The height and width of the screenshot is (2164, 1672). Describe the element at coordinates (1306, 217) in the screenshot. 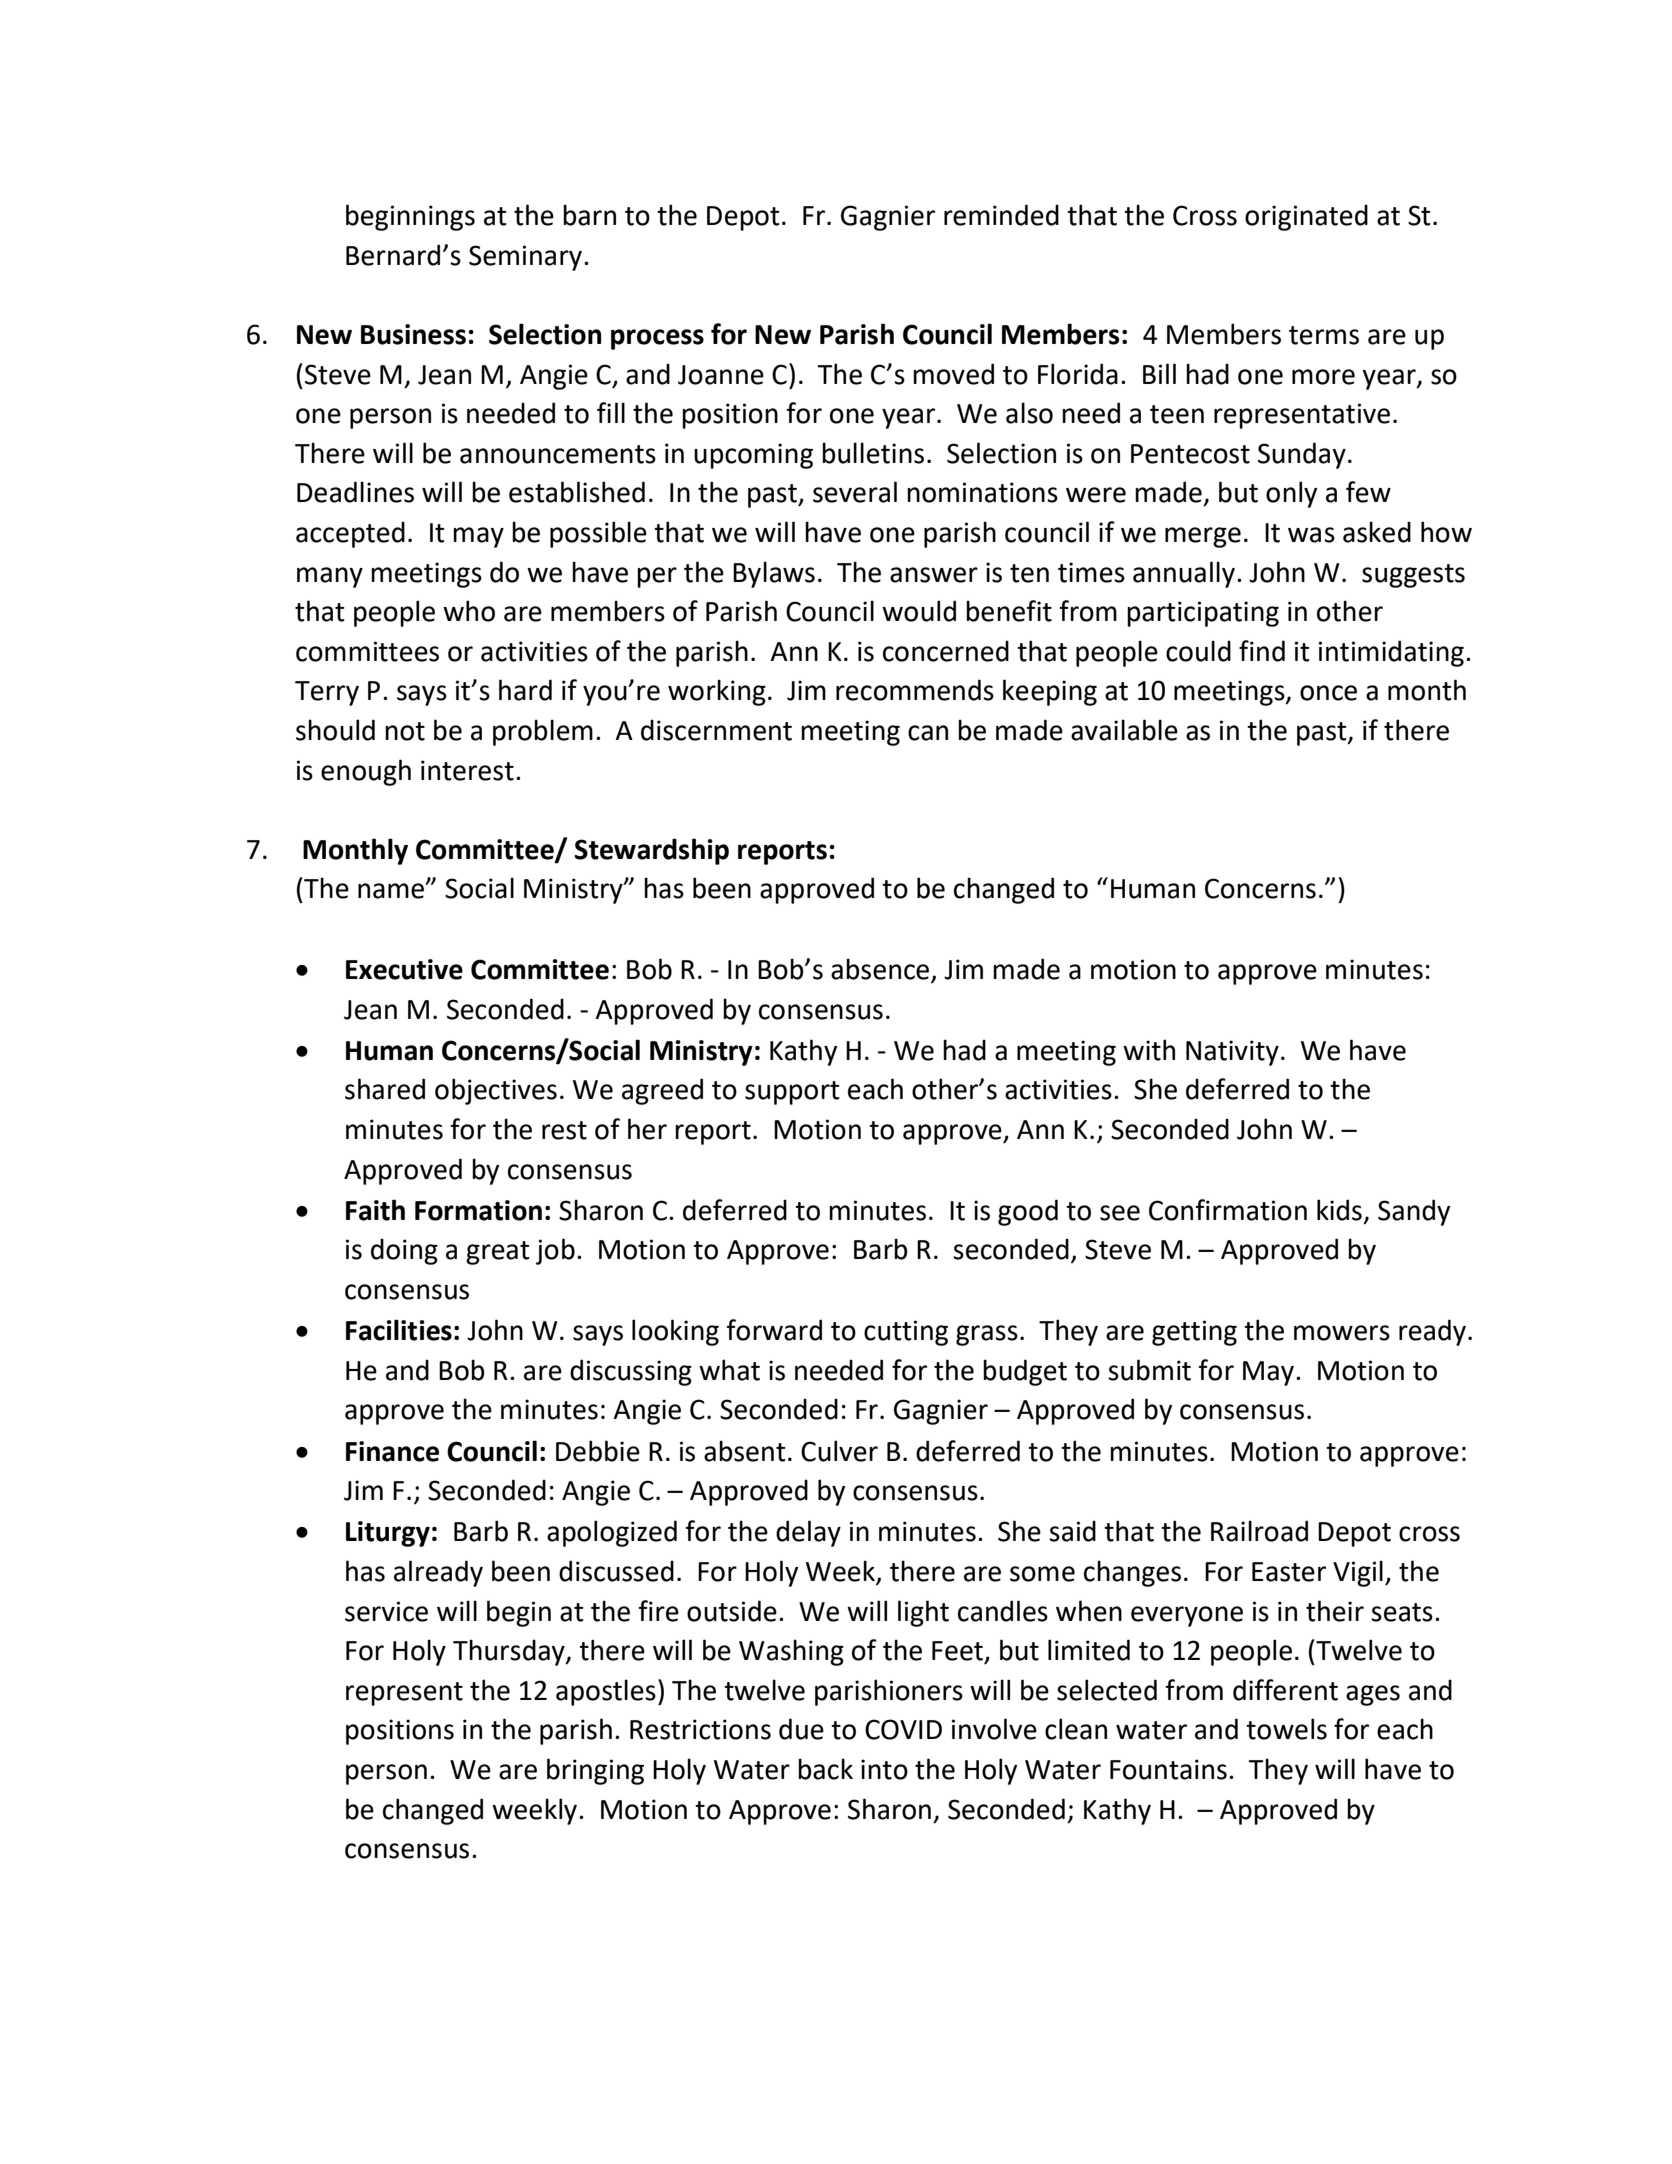

I see `originated` at that location.
